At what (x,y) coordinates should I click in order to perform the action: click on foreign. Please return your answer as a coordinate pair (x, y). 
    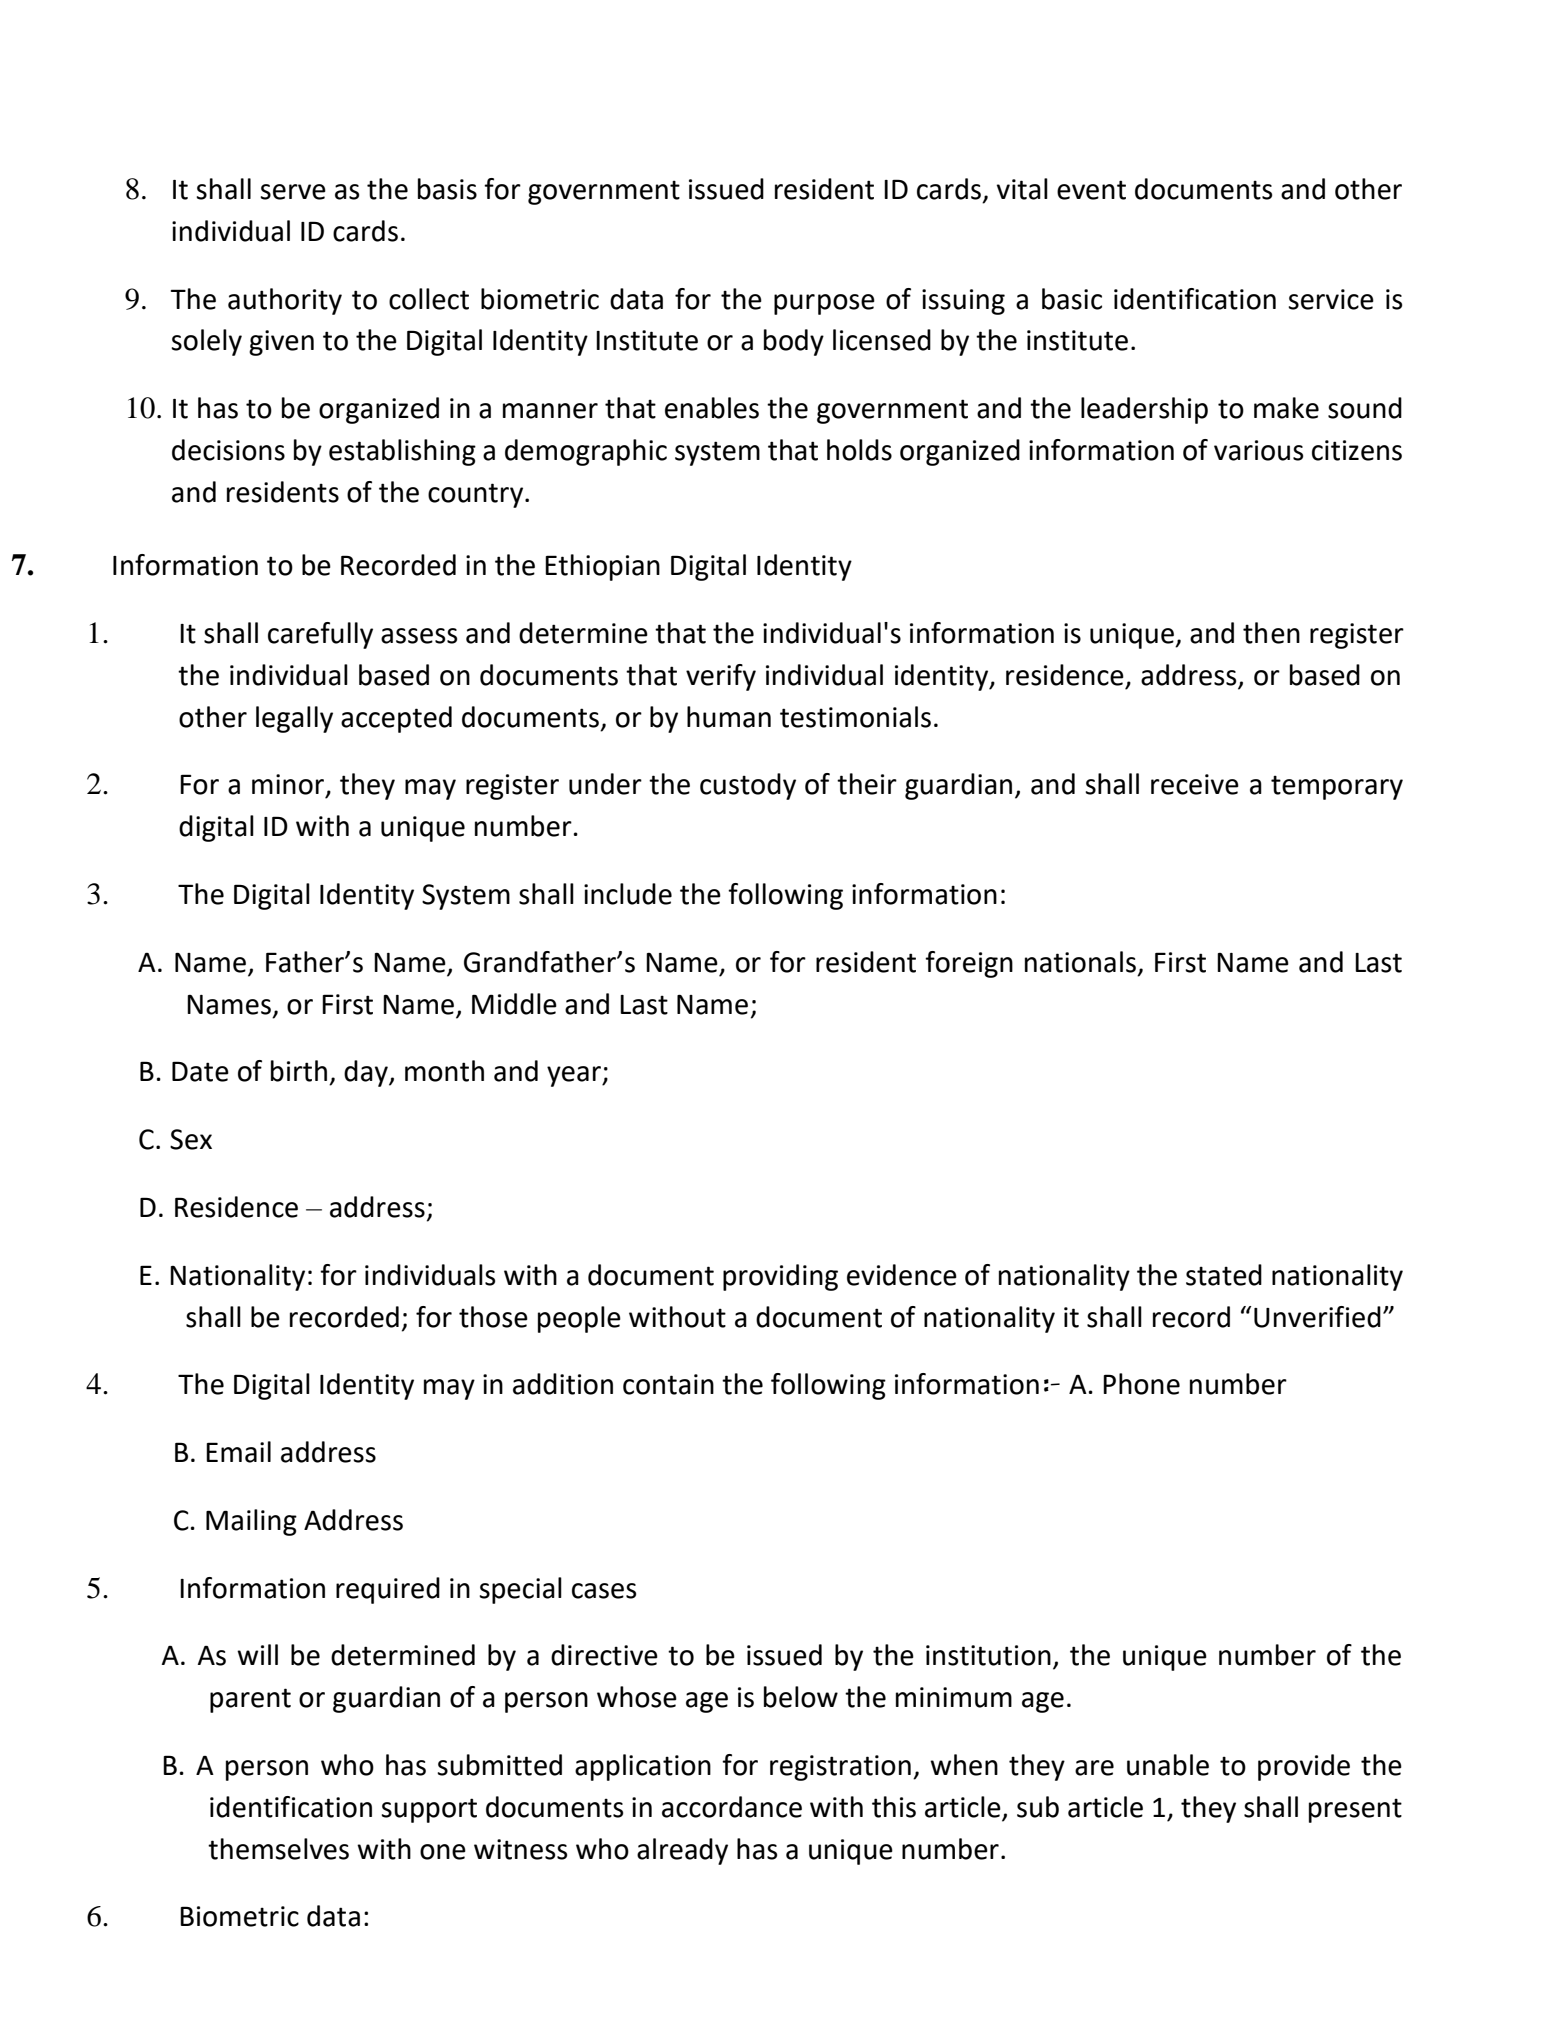
    Looking at the image, I should click on (969, 964).
